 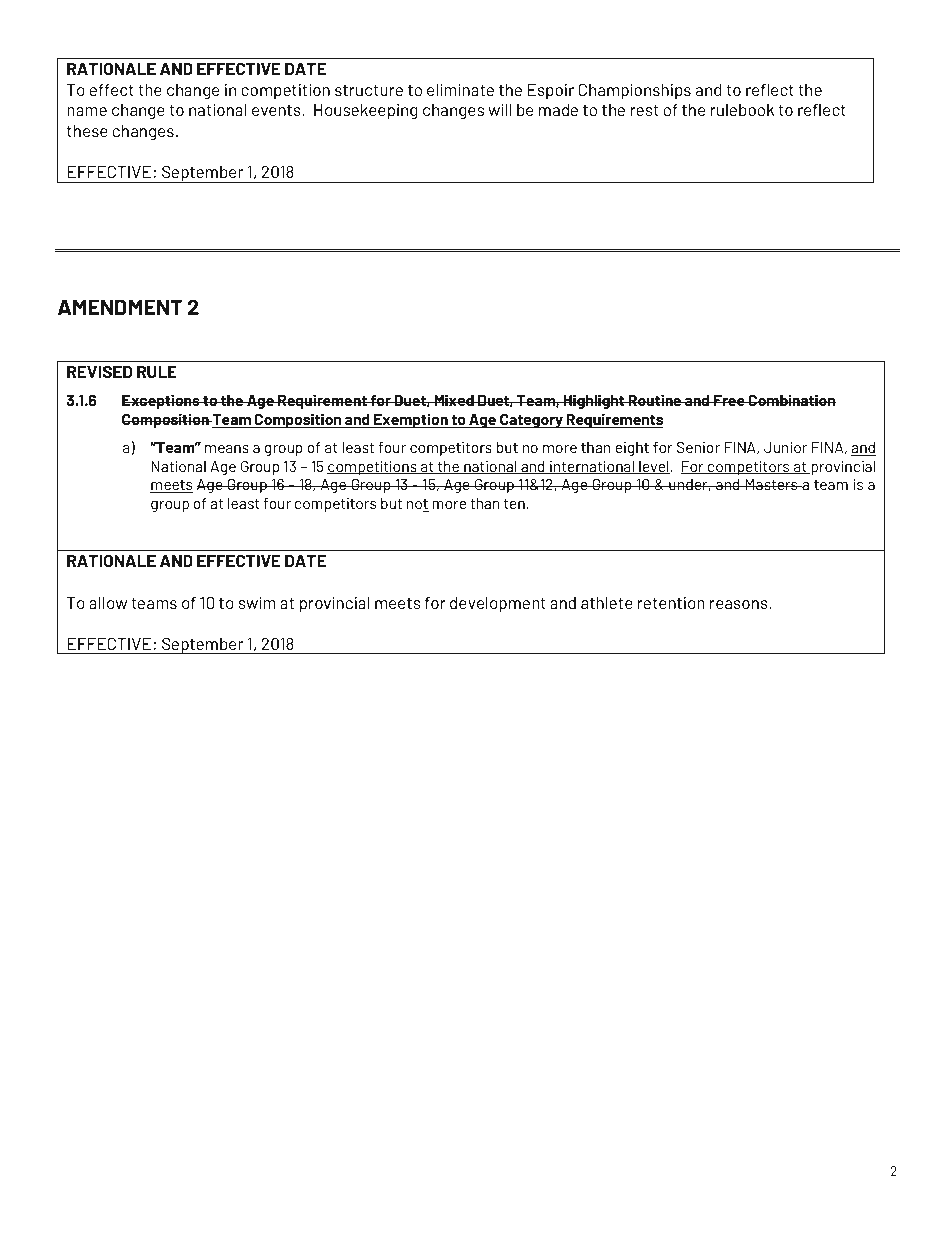 I want to click on Mixed, so click(x=454, y=400).
